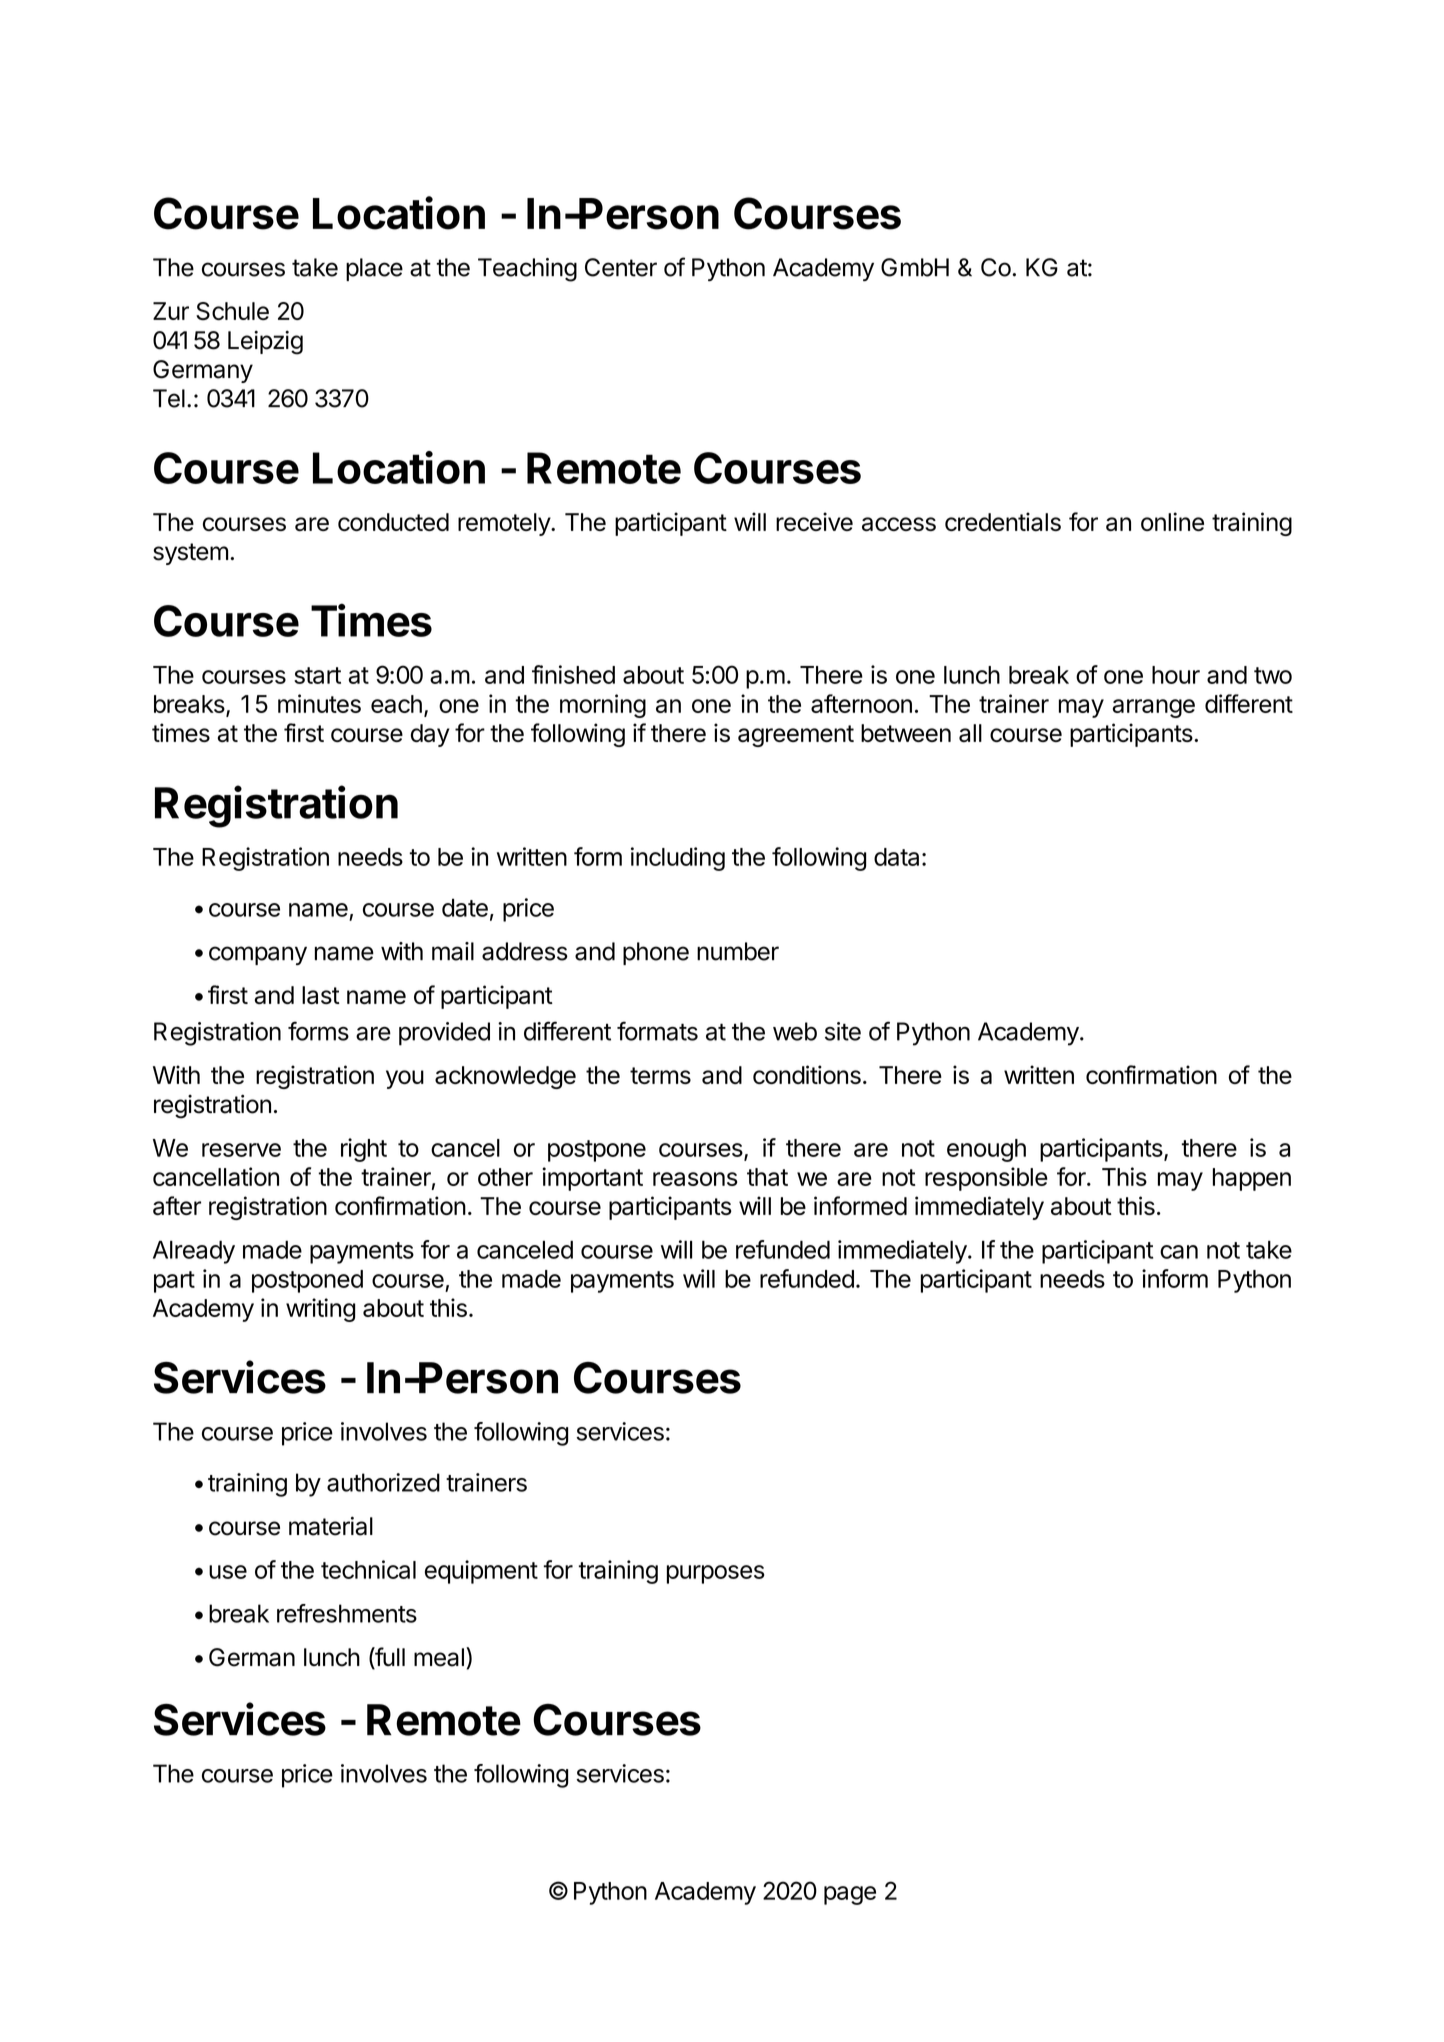 This screenshot has width=1444, height=2042. I want to click on online, so click(1172, 521).
